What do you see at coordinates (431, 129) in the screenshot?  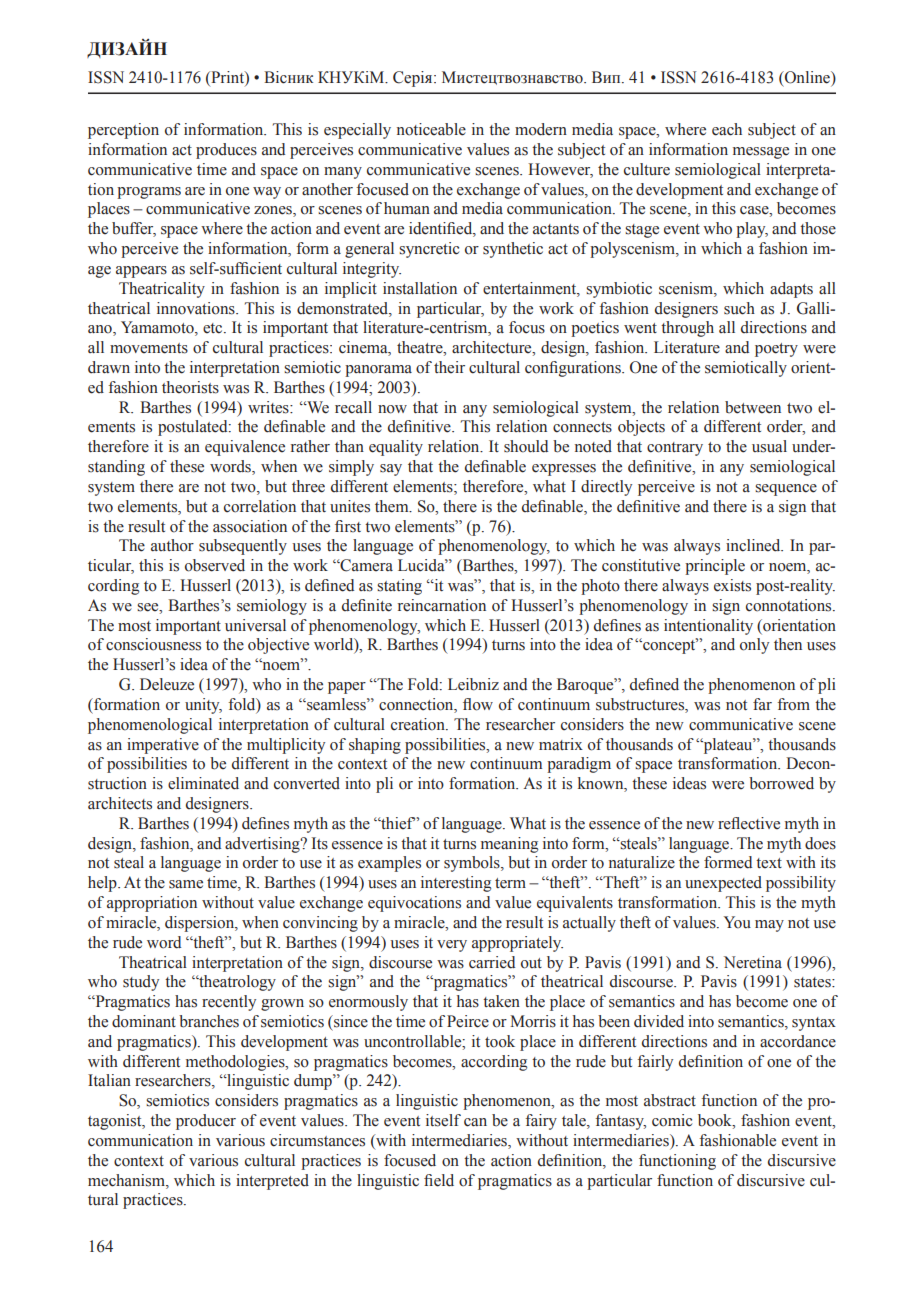 I see `noticeable` at bounding box center [431, 129].
